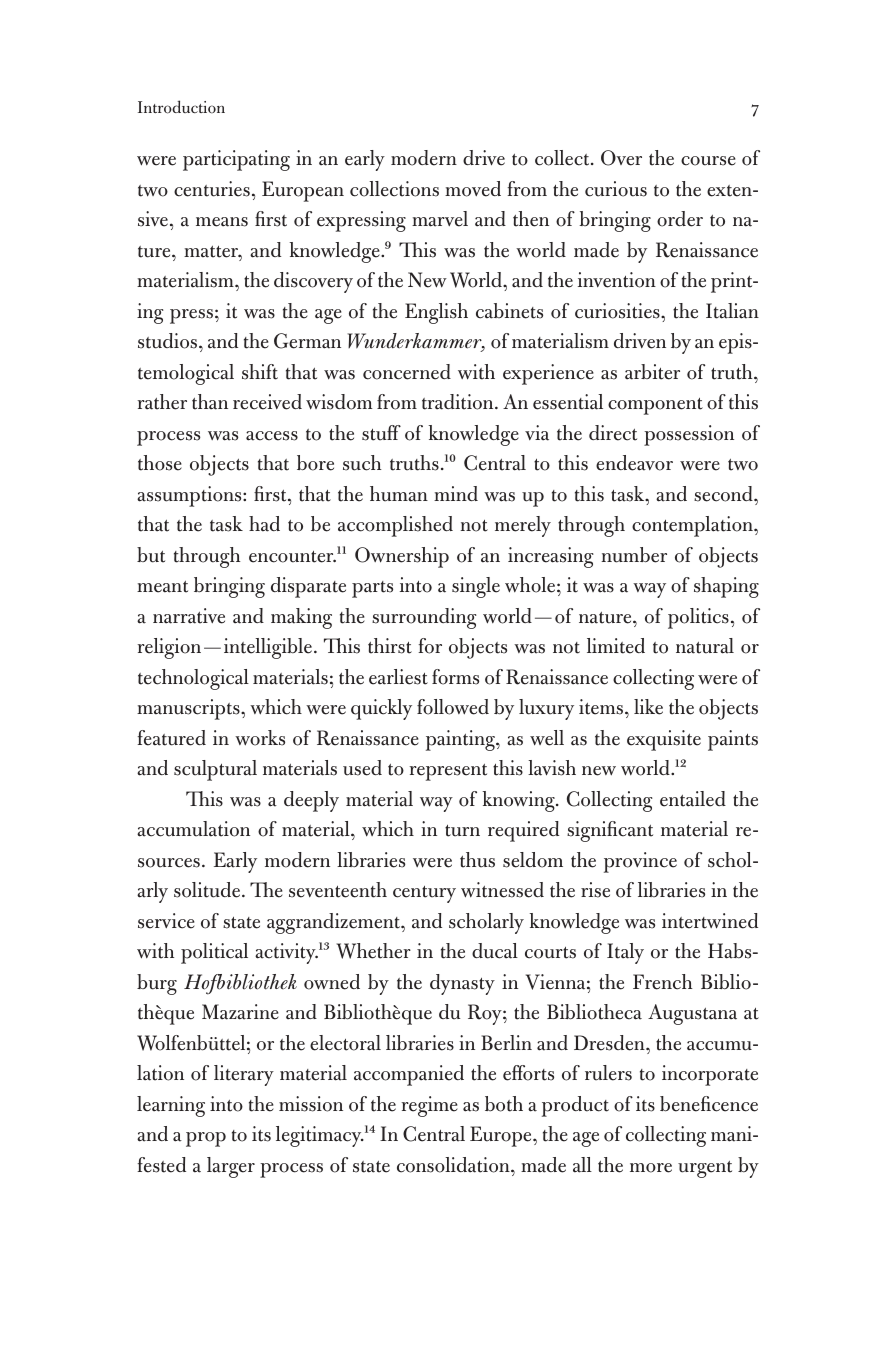  What do you see at coordinates (212, 189) in the screenshot?
I see `centuries` at bounding box center [212, 189].
